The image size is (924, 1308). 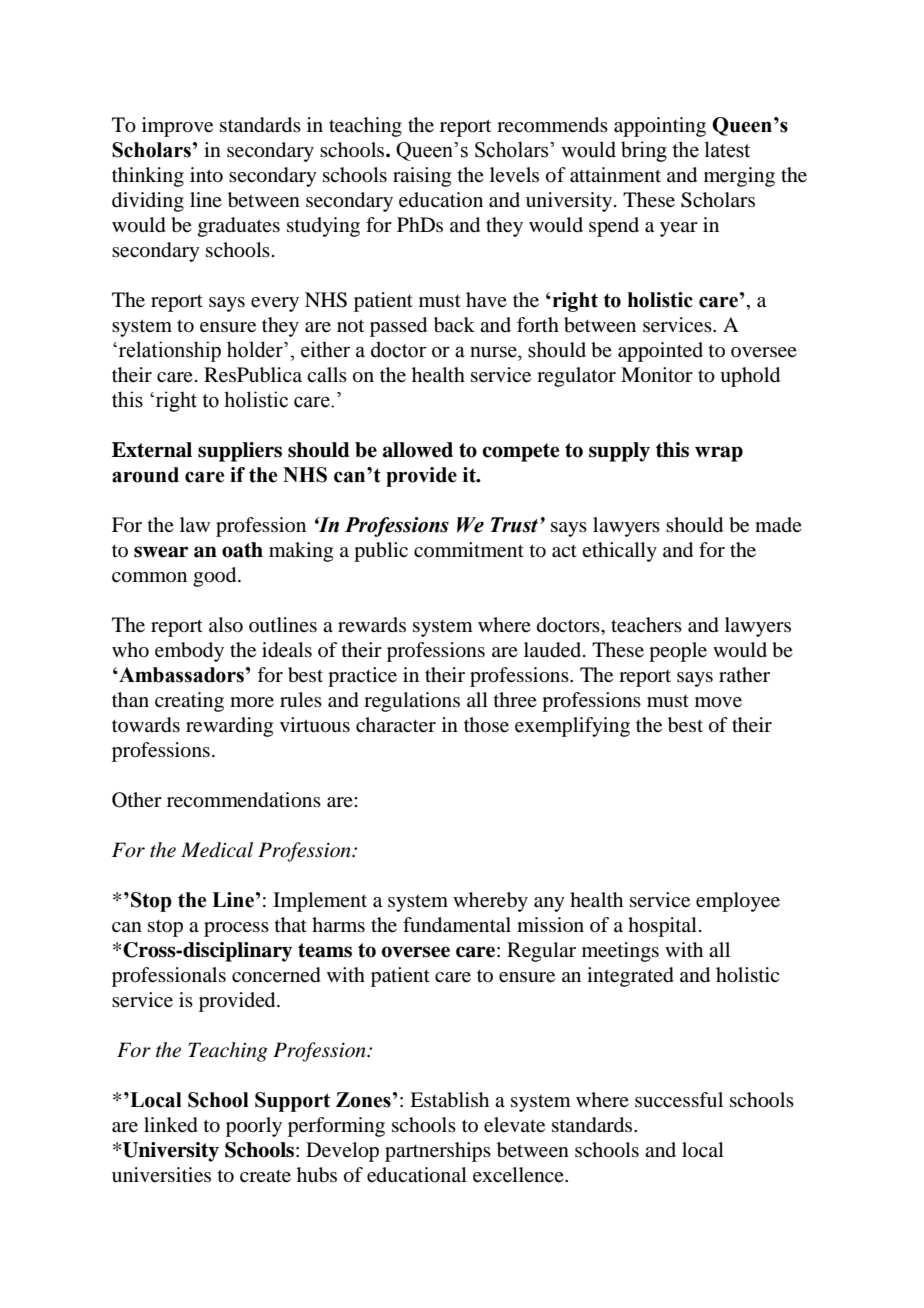 What do you see at coordinates (438, 1152) in the image?
I see `partnerships` at bounding box center [438, 1152].
